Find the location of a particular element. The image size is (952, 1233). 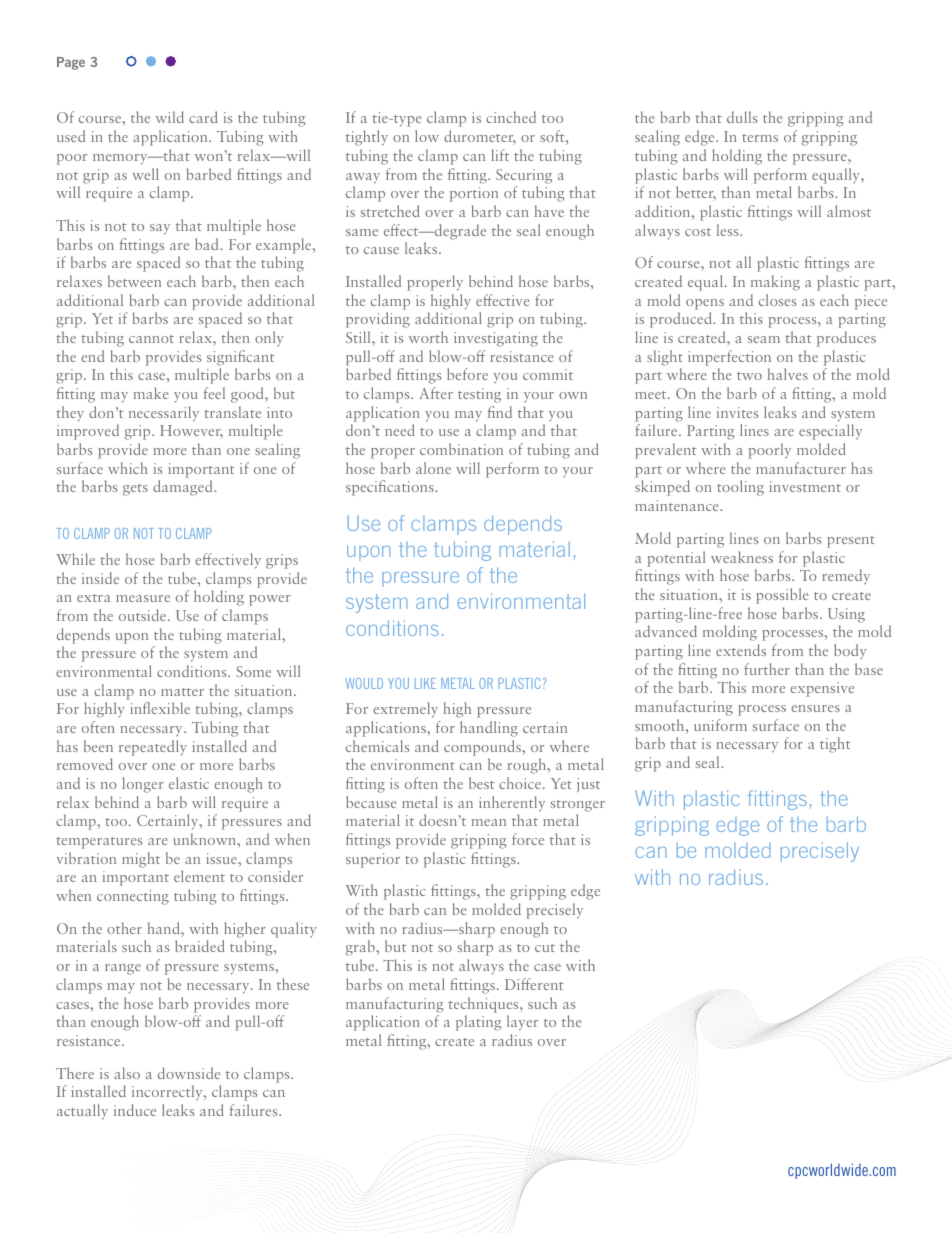

uniform is located at coordinates (720, 725).
